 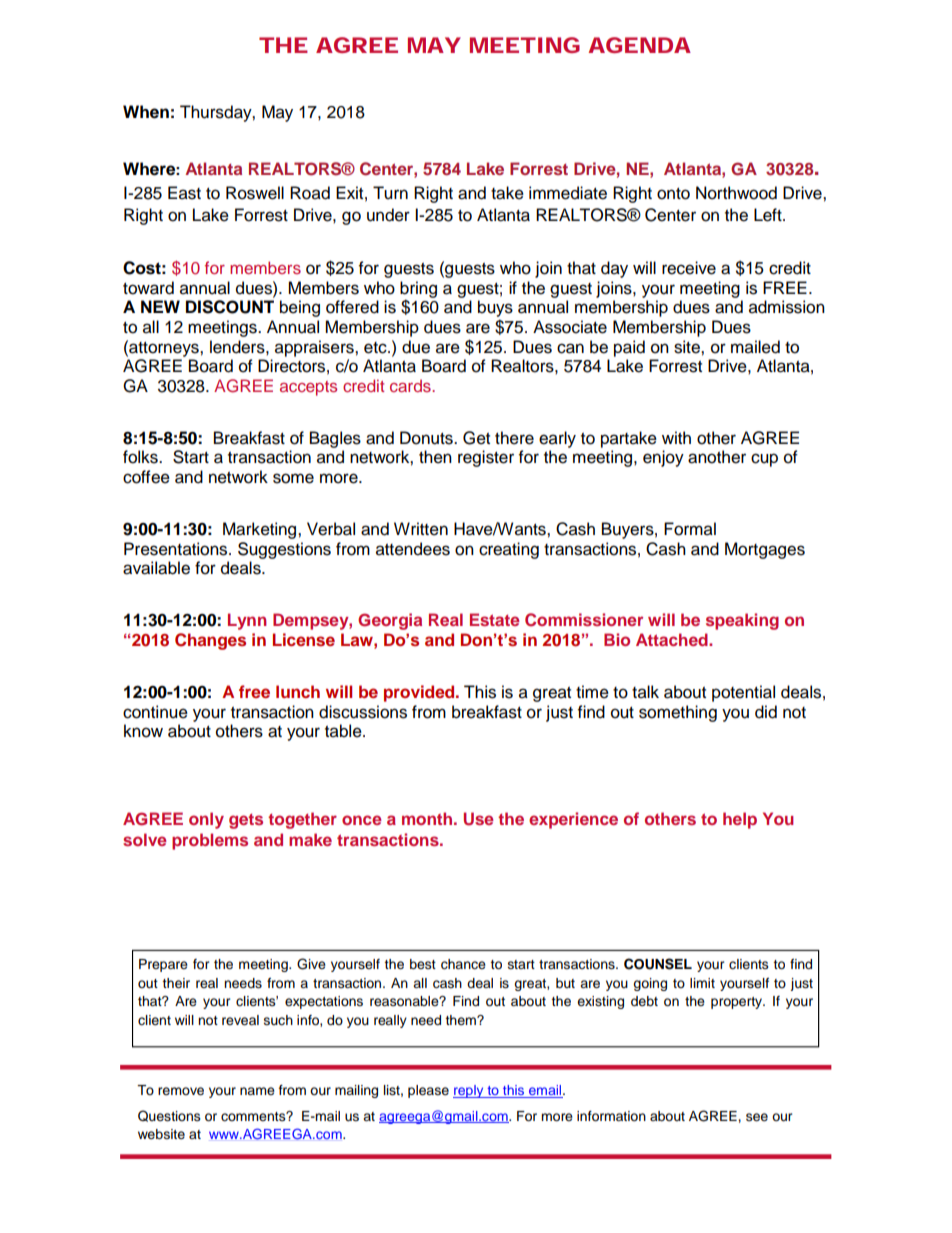 What do you see at coordinates (742, 621) in the image?
I see `speaking` at bounding box center [742, 621].
